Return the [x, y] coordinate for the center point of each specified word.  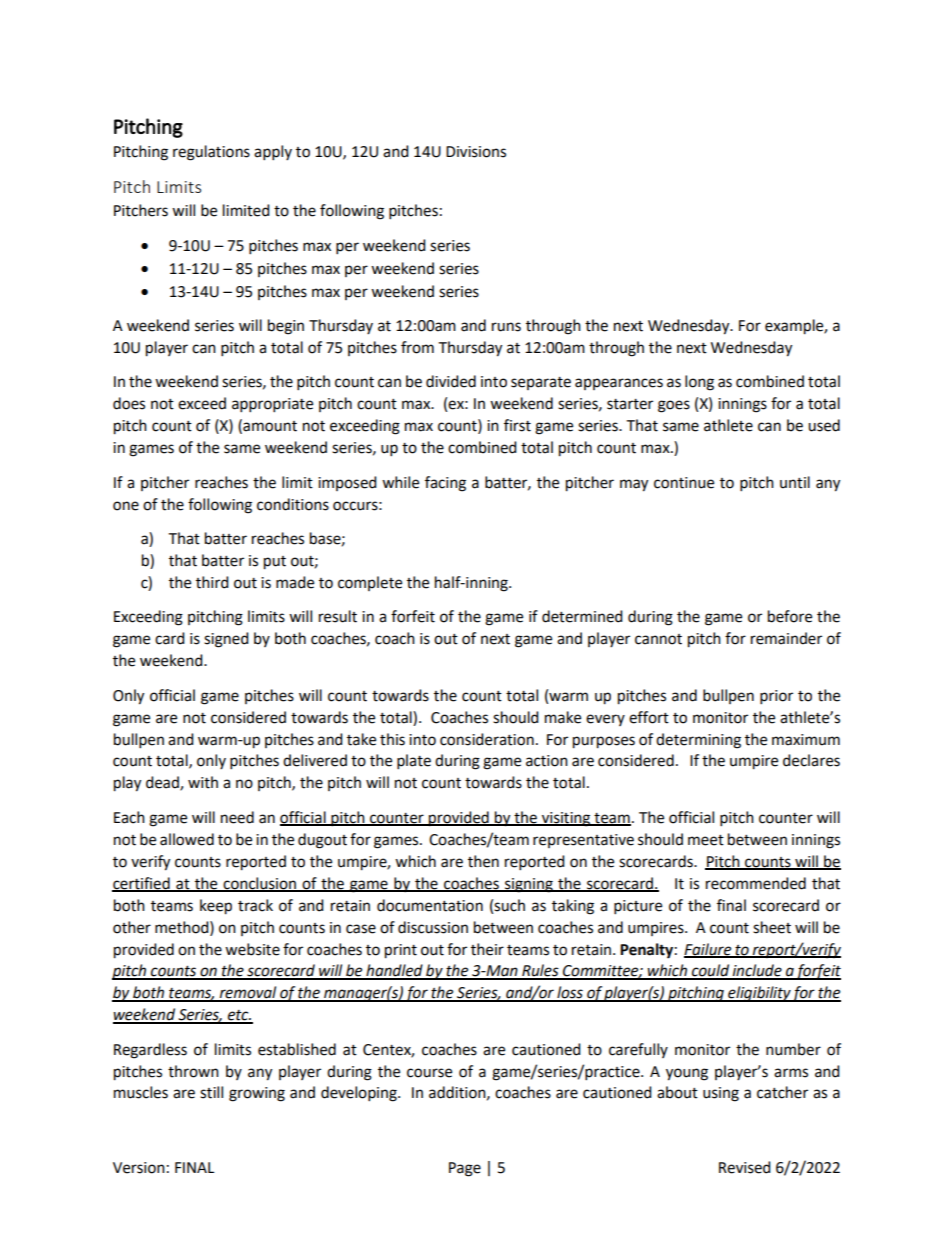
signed [226, 640]
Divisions [476, 152]
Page [465, 1169]
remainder [786, 638]
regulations [211, 153]
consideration [487, 739]
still [211, 1092]
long [699, 383]
